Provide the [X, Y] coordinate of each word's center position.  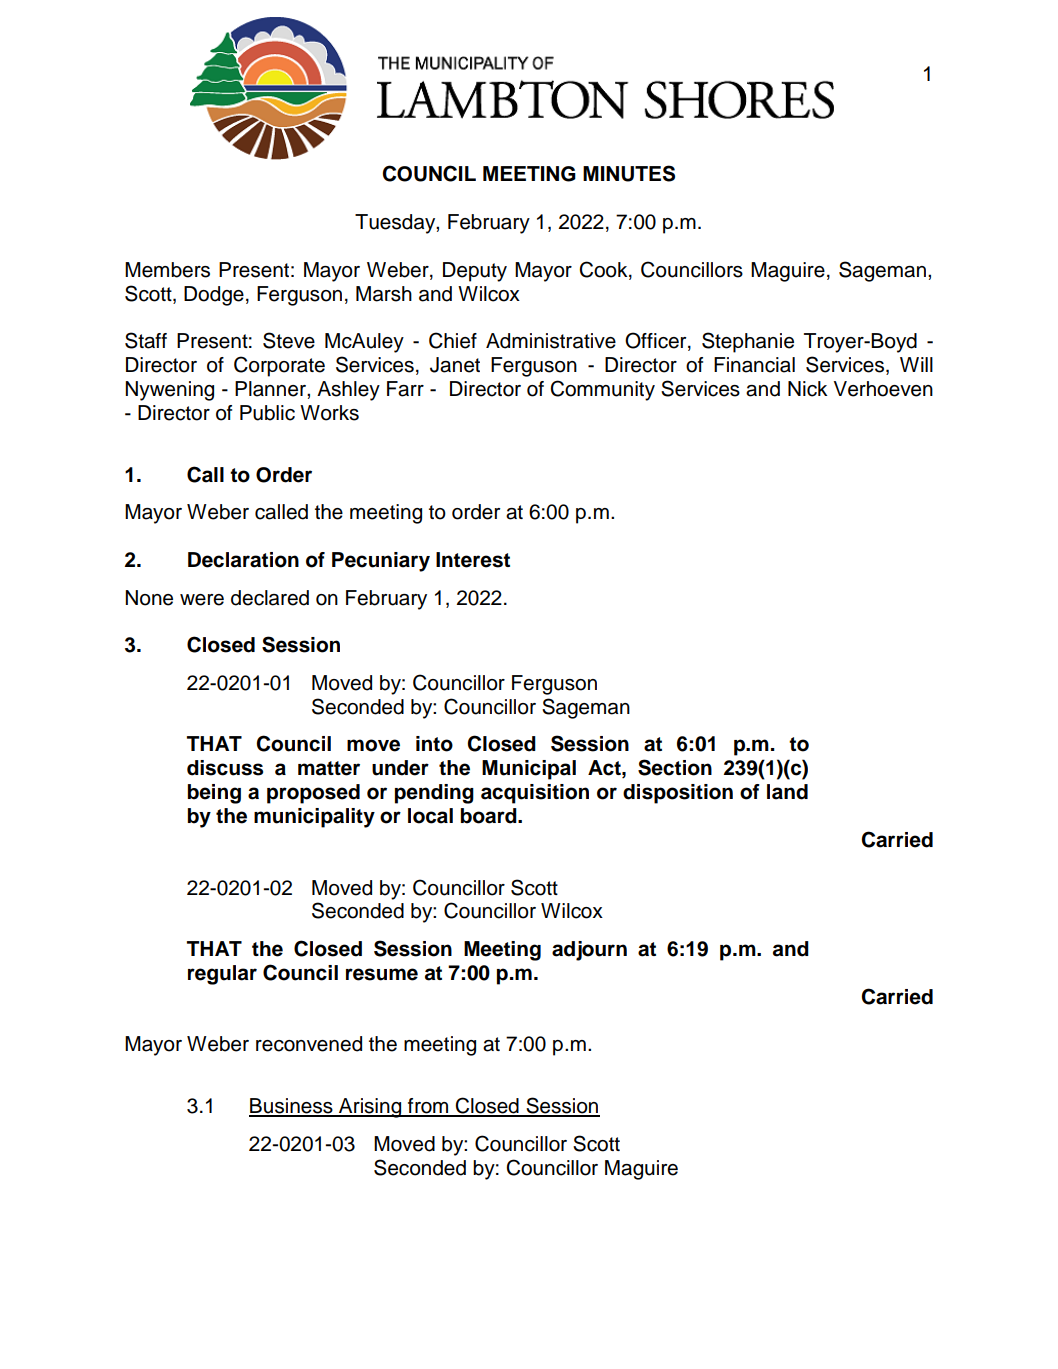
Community [602, 390]
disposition [678, 794]
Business [292, 1107]
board [490, 816]
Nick [808, 389]
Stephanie [748, 342]
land [787, 792]
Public [267, 413]
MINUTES [629, 173]
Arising [370, 1108]
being [214, 794]
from [428, 1107]
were [202, 600]
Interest [473, 560]
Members [167, 270]
